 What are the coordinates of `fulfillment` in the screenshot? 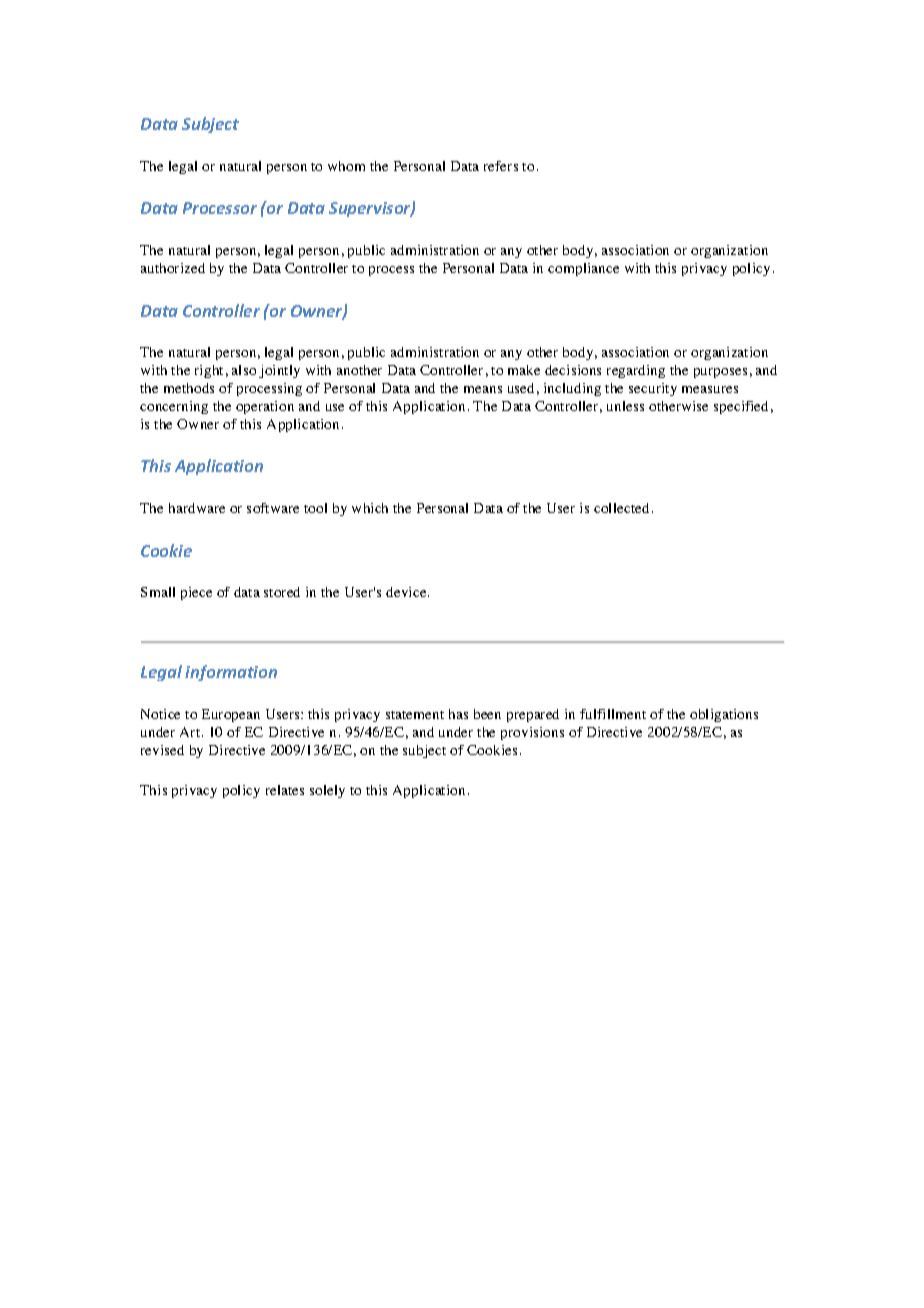 It's located at (613, 714).
